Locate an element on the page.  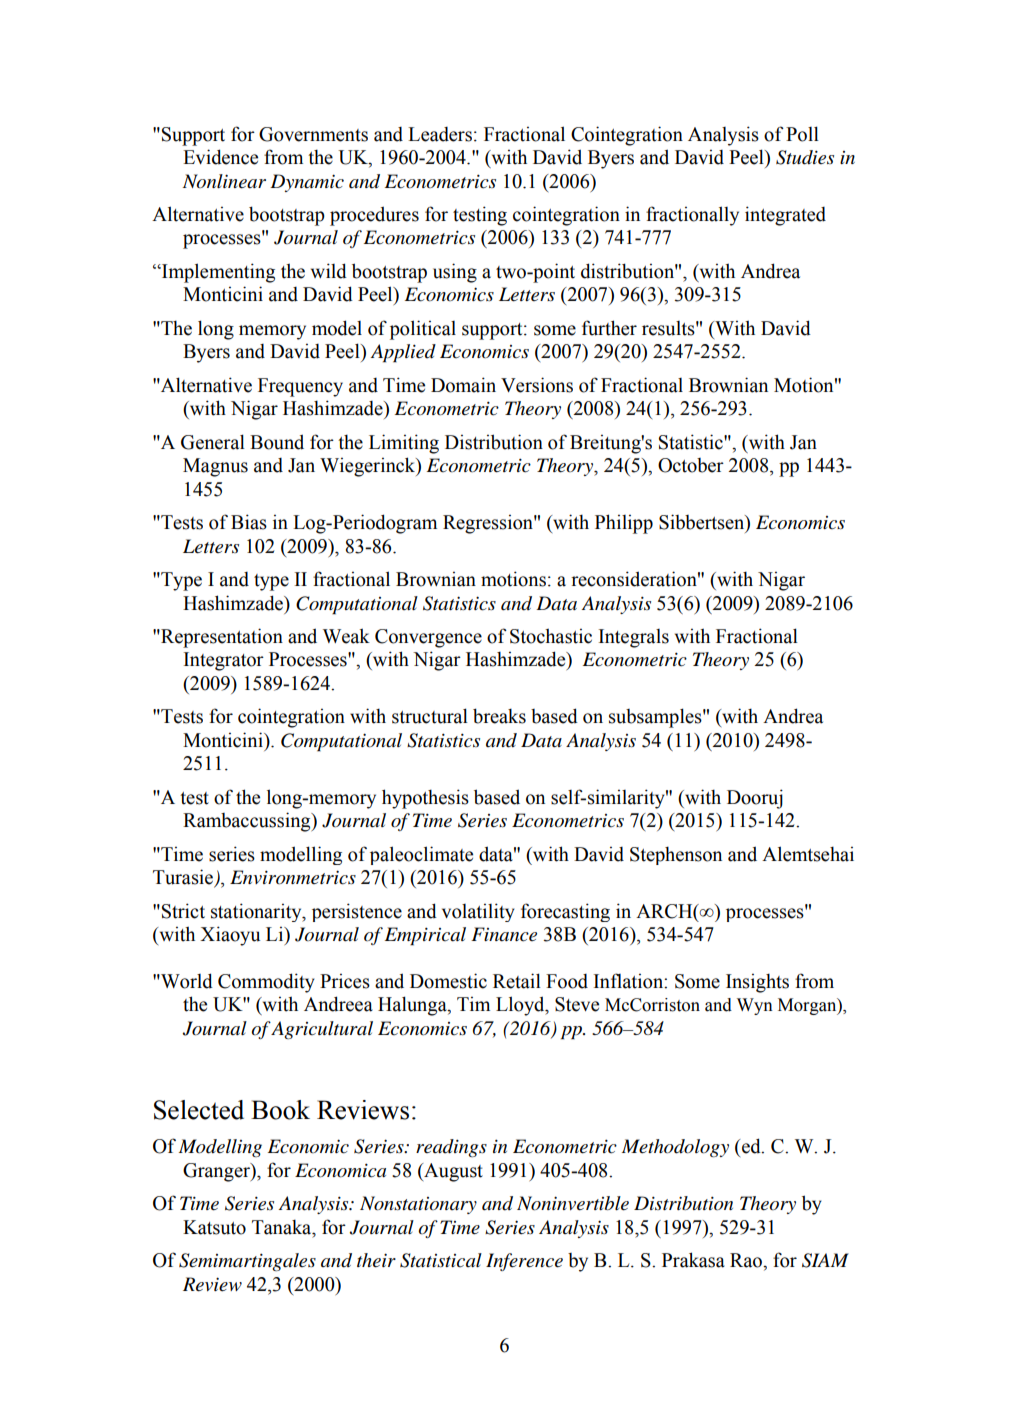
Nonlinear is located at coordinates (224, 181).
